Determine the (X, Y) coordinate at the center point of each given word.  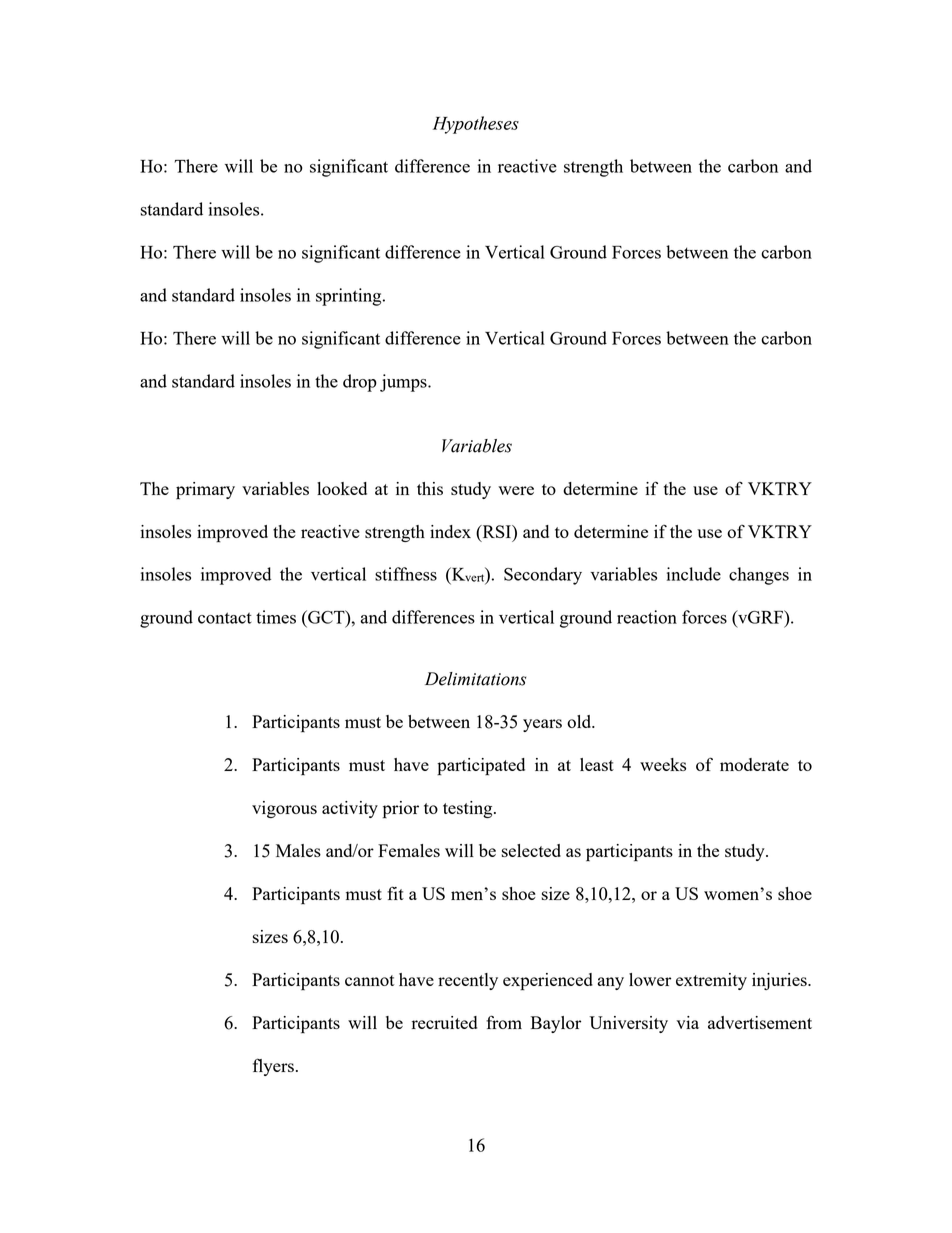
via (687, 1022)
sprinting (350, 297)
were (516, 490)
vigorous (284, 809)
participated (481, 767)
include (694, 574)
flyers (273, 1067)
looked (342, 488)
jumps (404, 383)
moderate (754, 764)
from (504, 1022)
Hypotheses (476, 125)
